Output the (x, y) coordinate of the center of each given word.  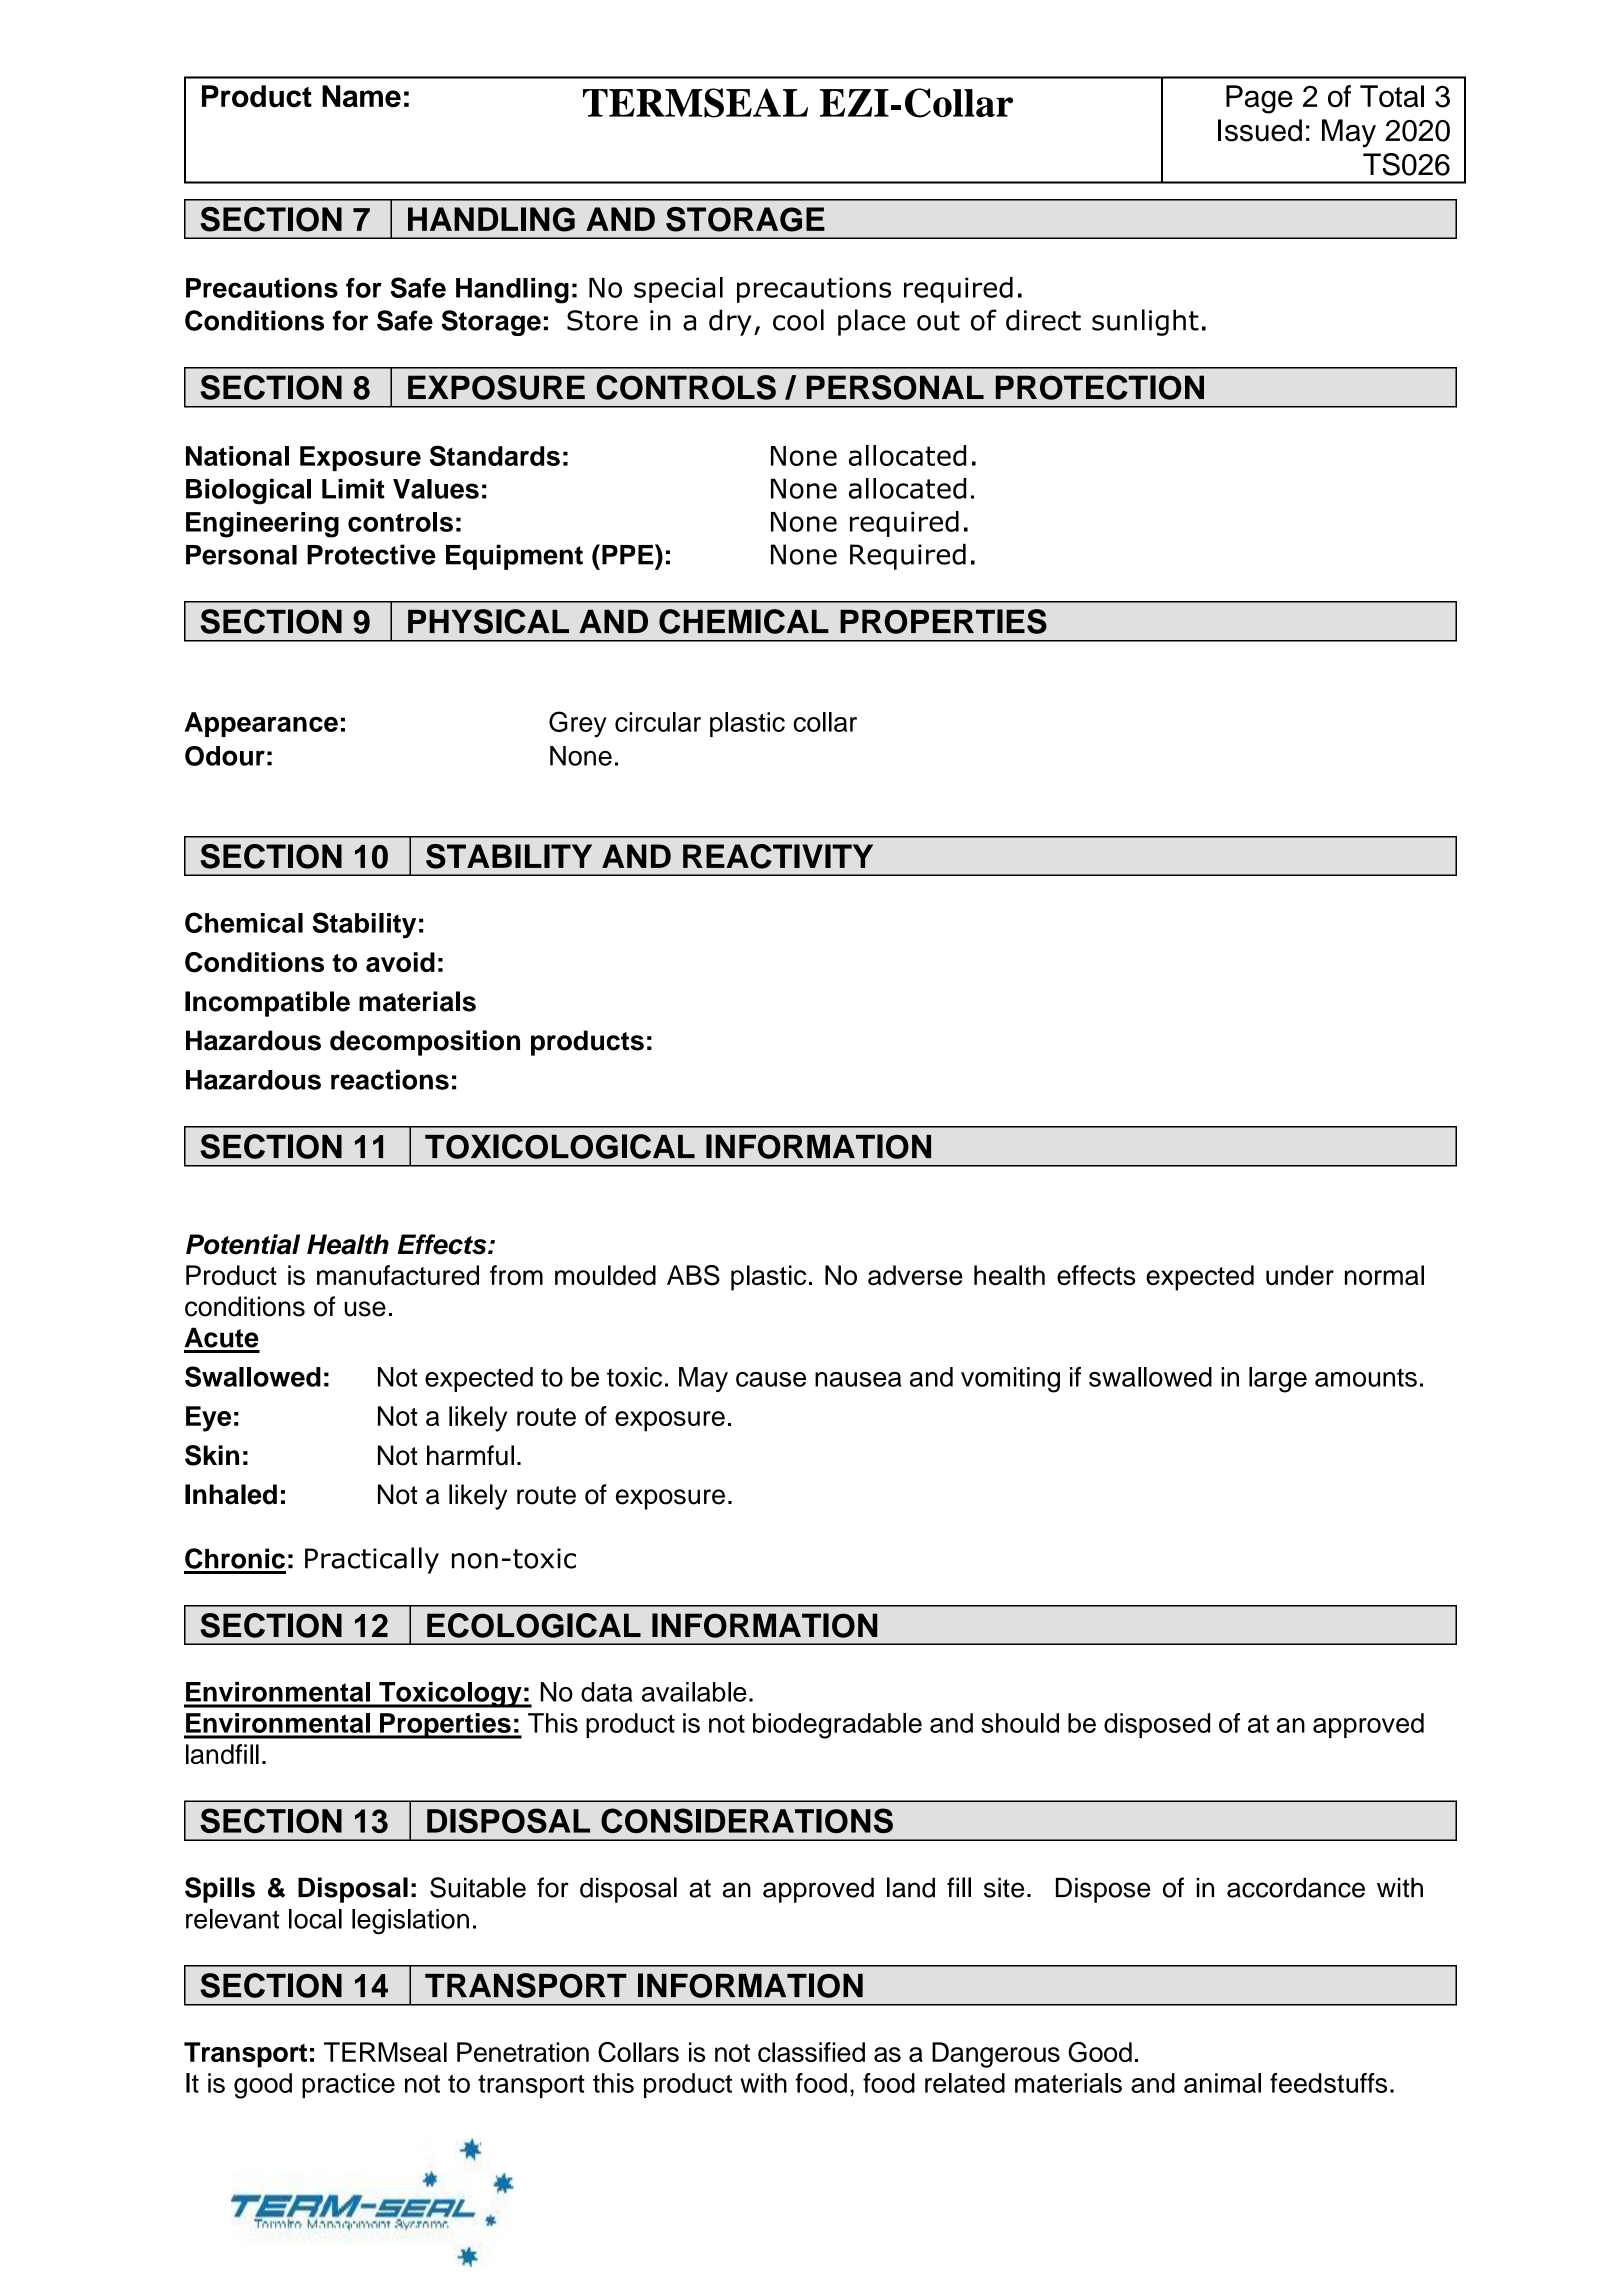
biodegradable (837, 1726)
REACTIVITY (778, 856)
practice (348, 2085)
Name (361, 96)
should (1020, 1723)
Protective (371, 554)
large (1278, 1380)
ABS (693, 1275)
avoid (400, 962)
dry (730, 322)
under (1300, 1275)
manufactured (398, 1275)
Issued (1260, 130)
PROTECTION (1100, 387)
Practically (372, 1560)
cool (798, 320)
